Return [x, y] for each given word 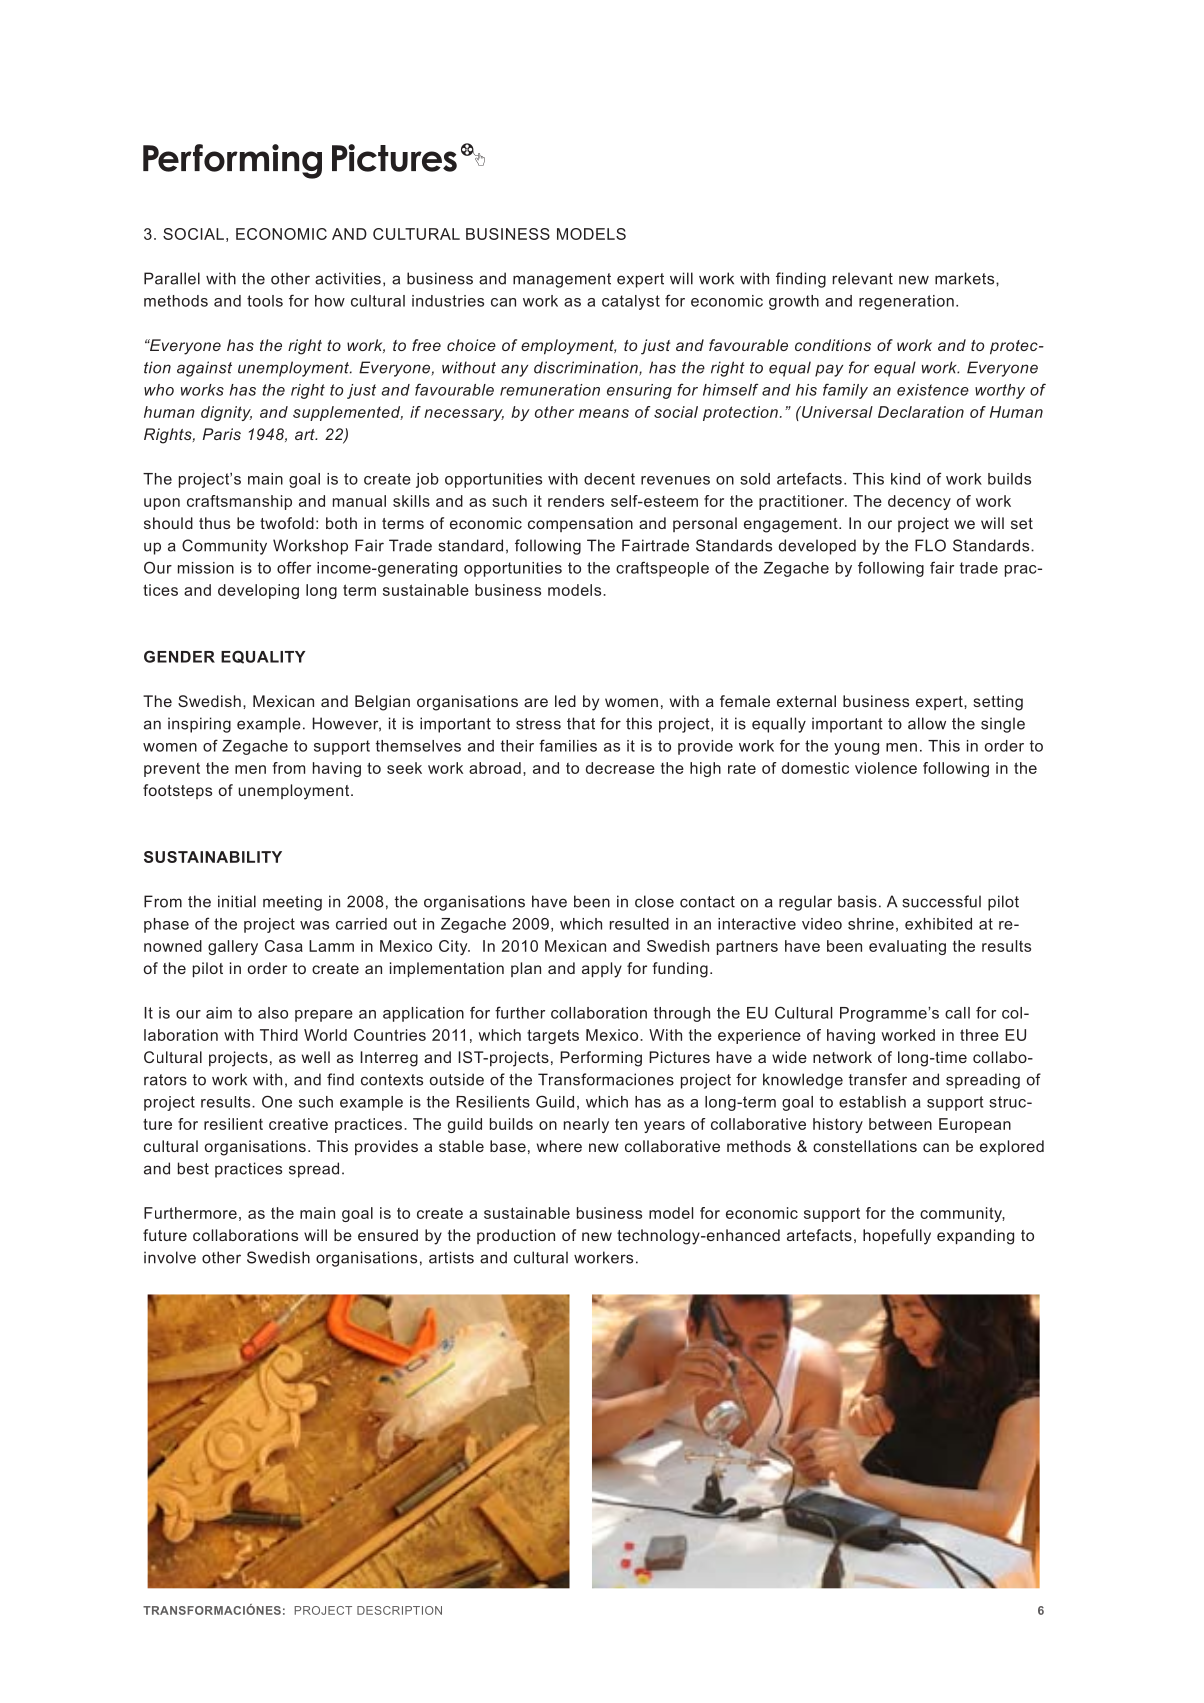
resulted [639, 924]
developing [258, 591]
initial [237, 901]
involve [170, 1257]
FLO [930, 545]
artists [451, 1257]
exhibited [938, 924]
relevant [863, 278]
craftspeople [662, 569]
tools [265, 301]
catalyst [631, 302]
